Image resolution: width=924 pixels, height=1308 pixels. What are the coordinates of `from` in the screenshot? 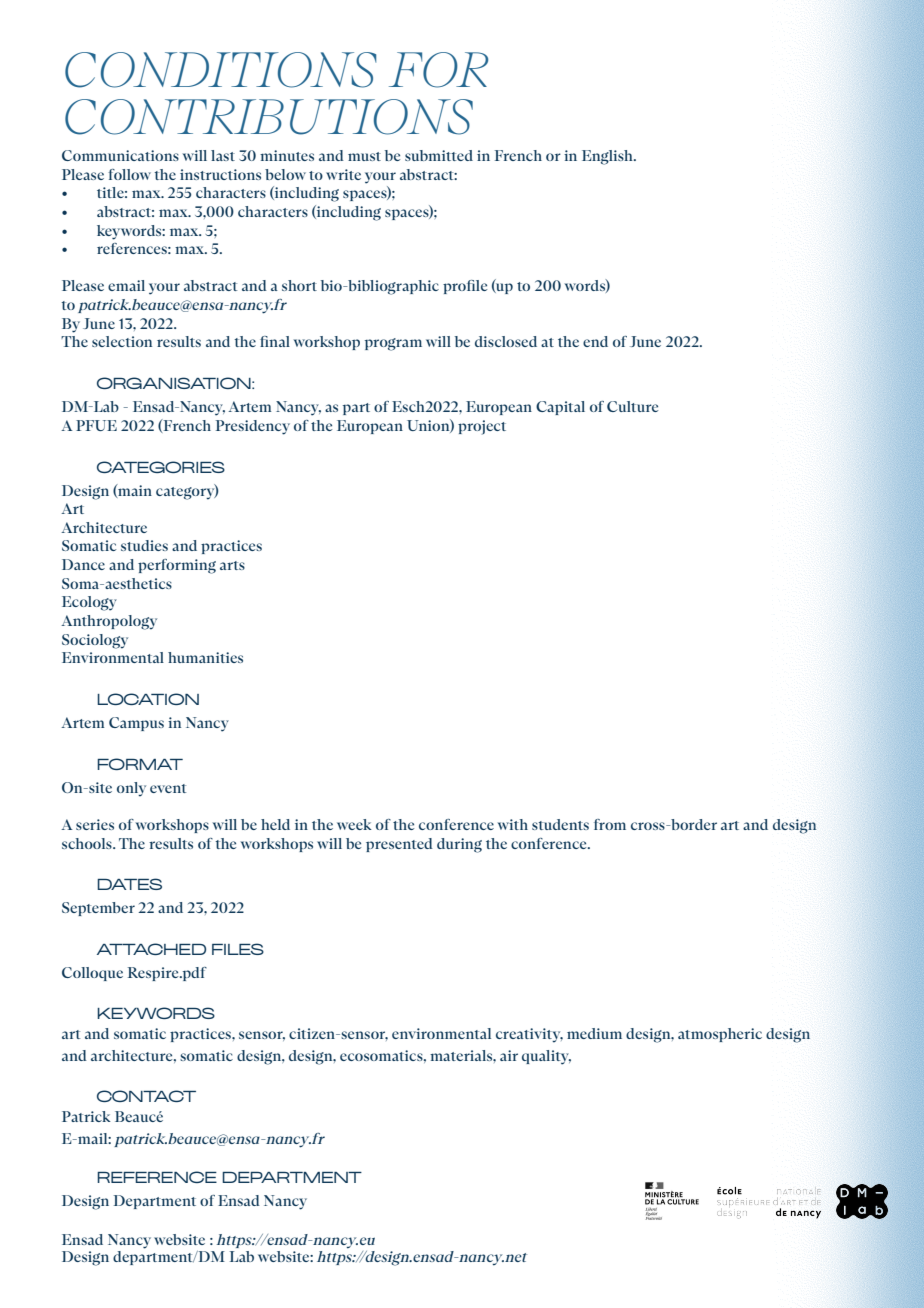 It's located at (610, 824).
